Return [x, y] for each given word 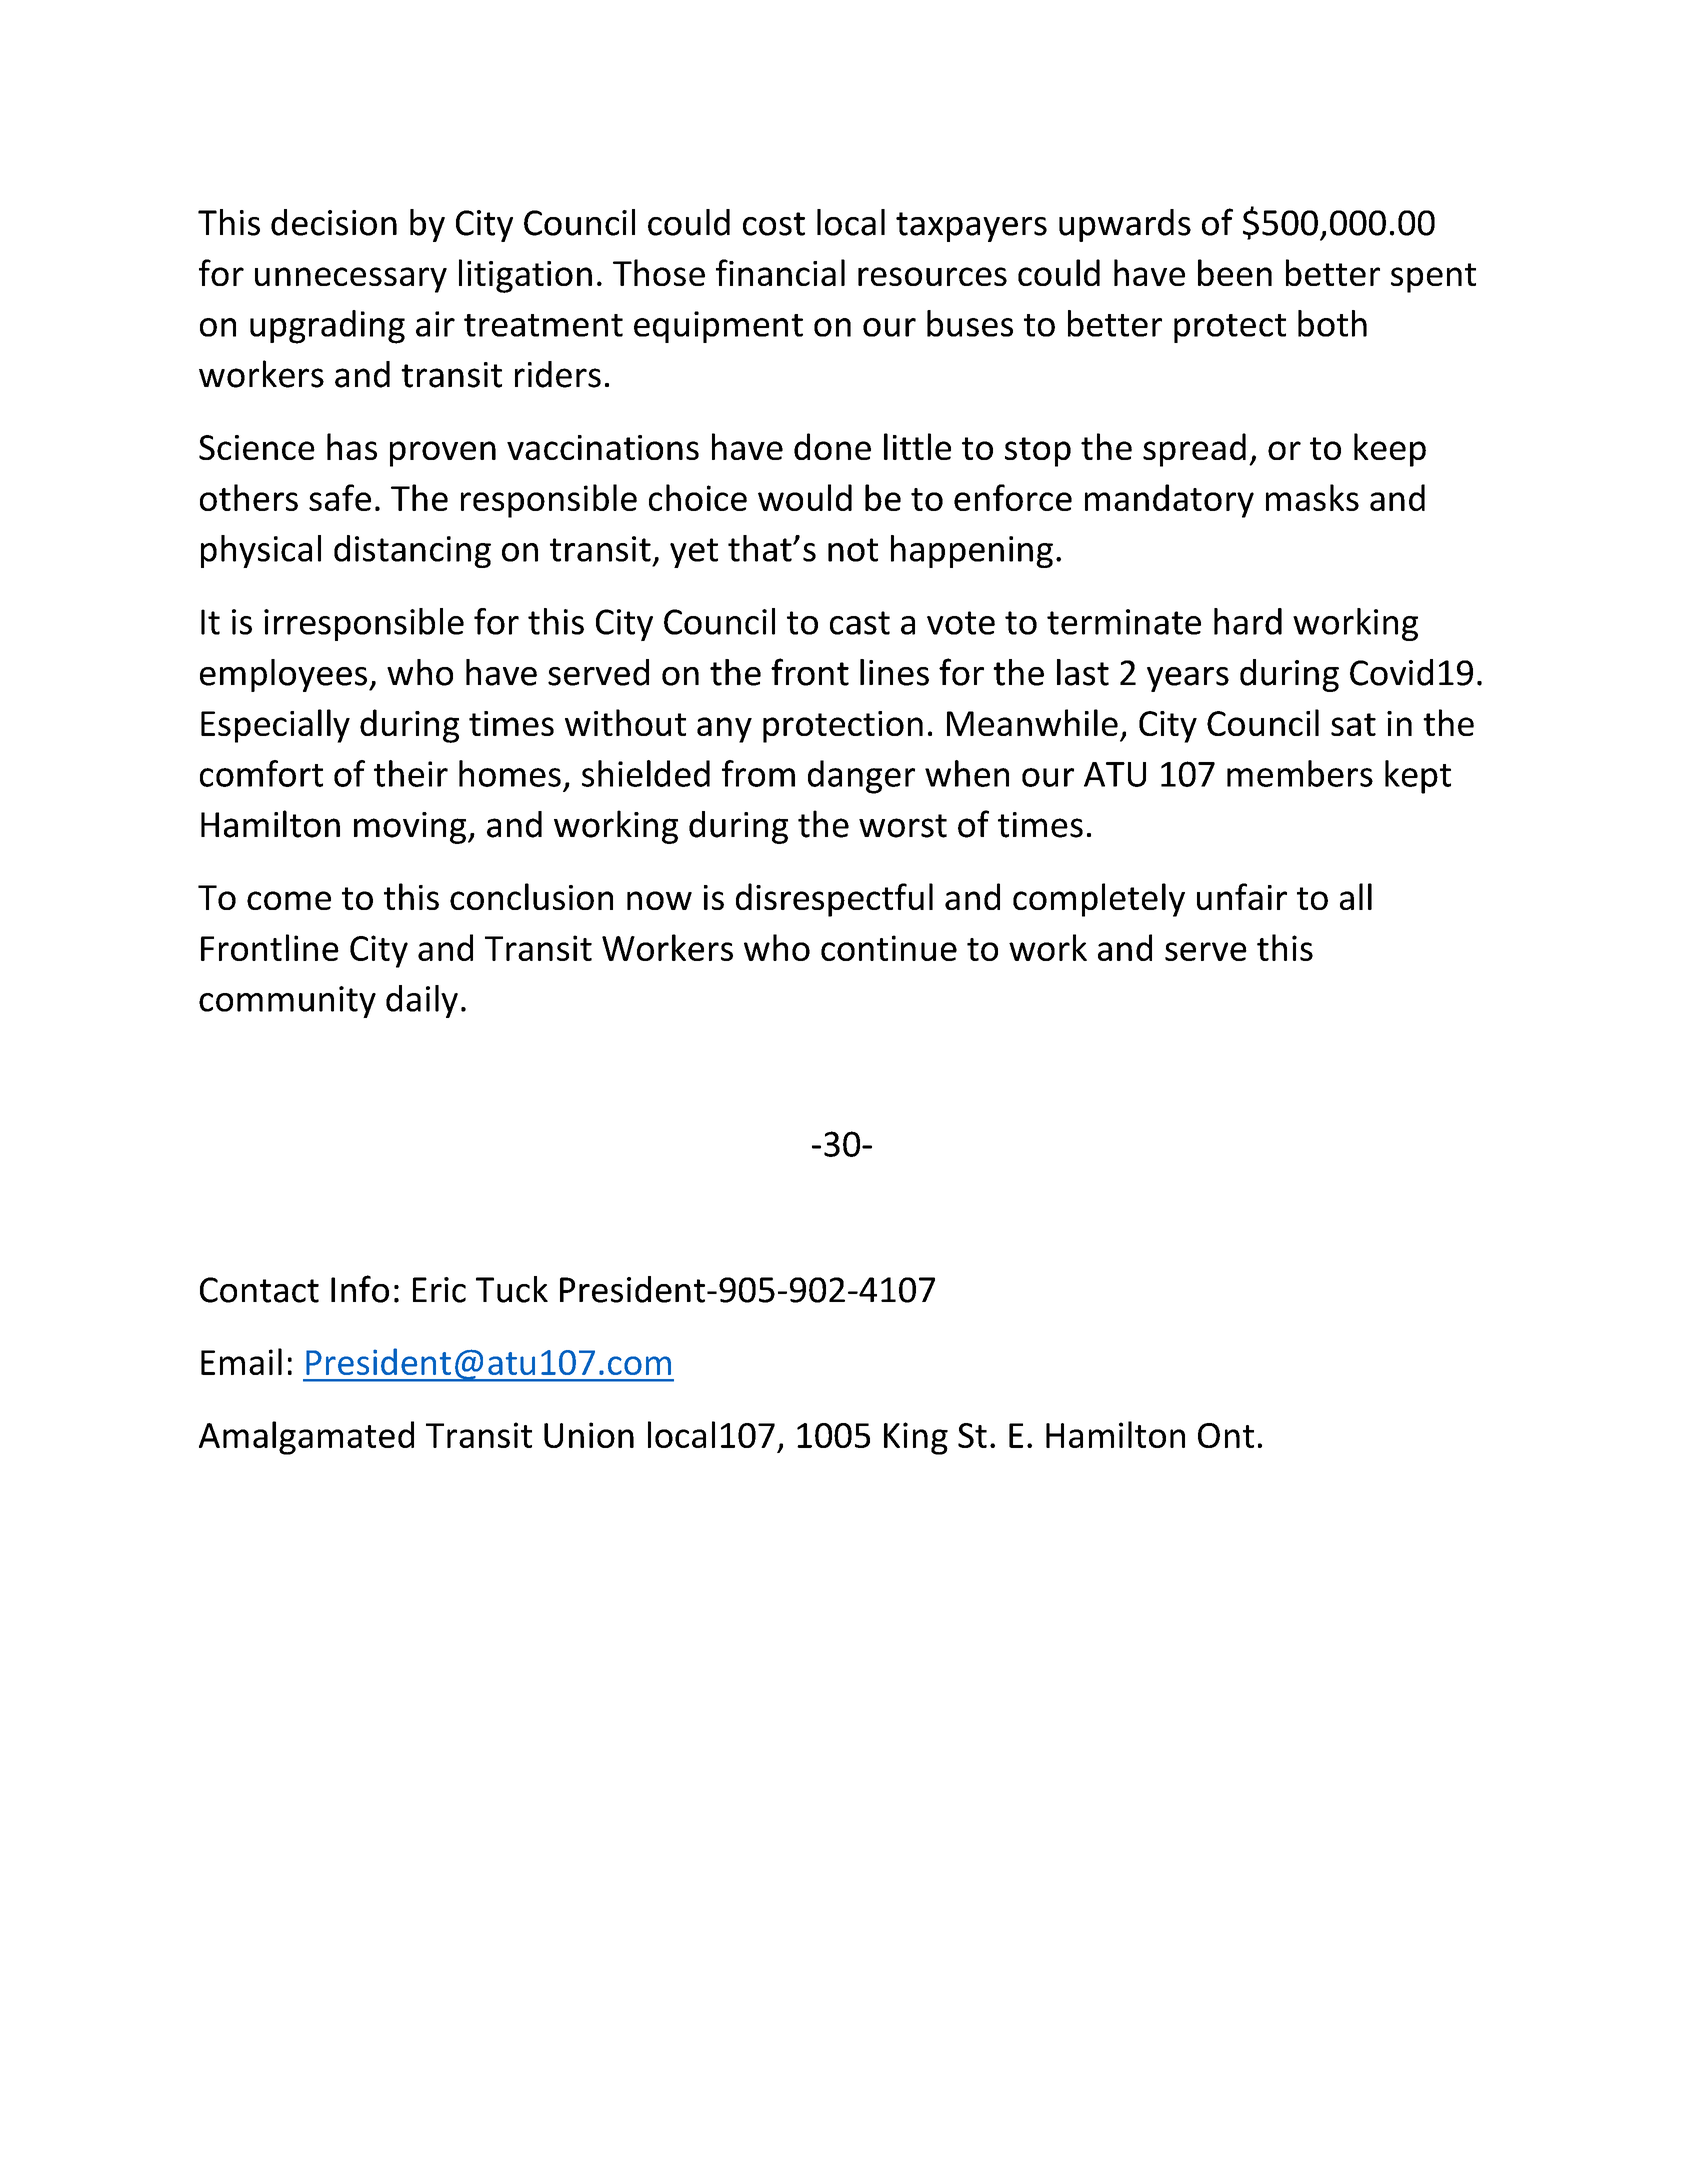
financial [780, 272]
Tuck [512, 1289]
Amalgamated [306, 1438]
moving [411, 828]
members [1300, 773]
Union [589, 1435]
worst [903, 826]
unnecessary [351, 280]
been [1235, 272]
